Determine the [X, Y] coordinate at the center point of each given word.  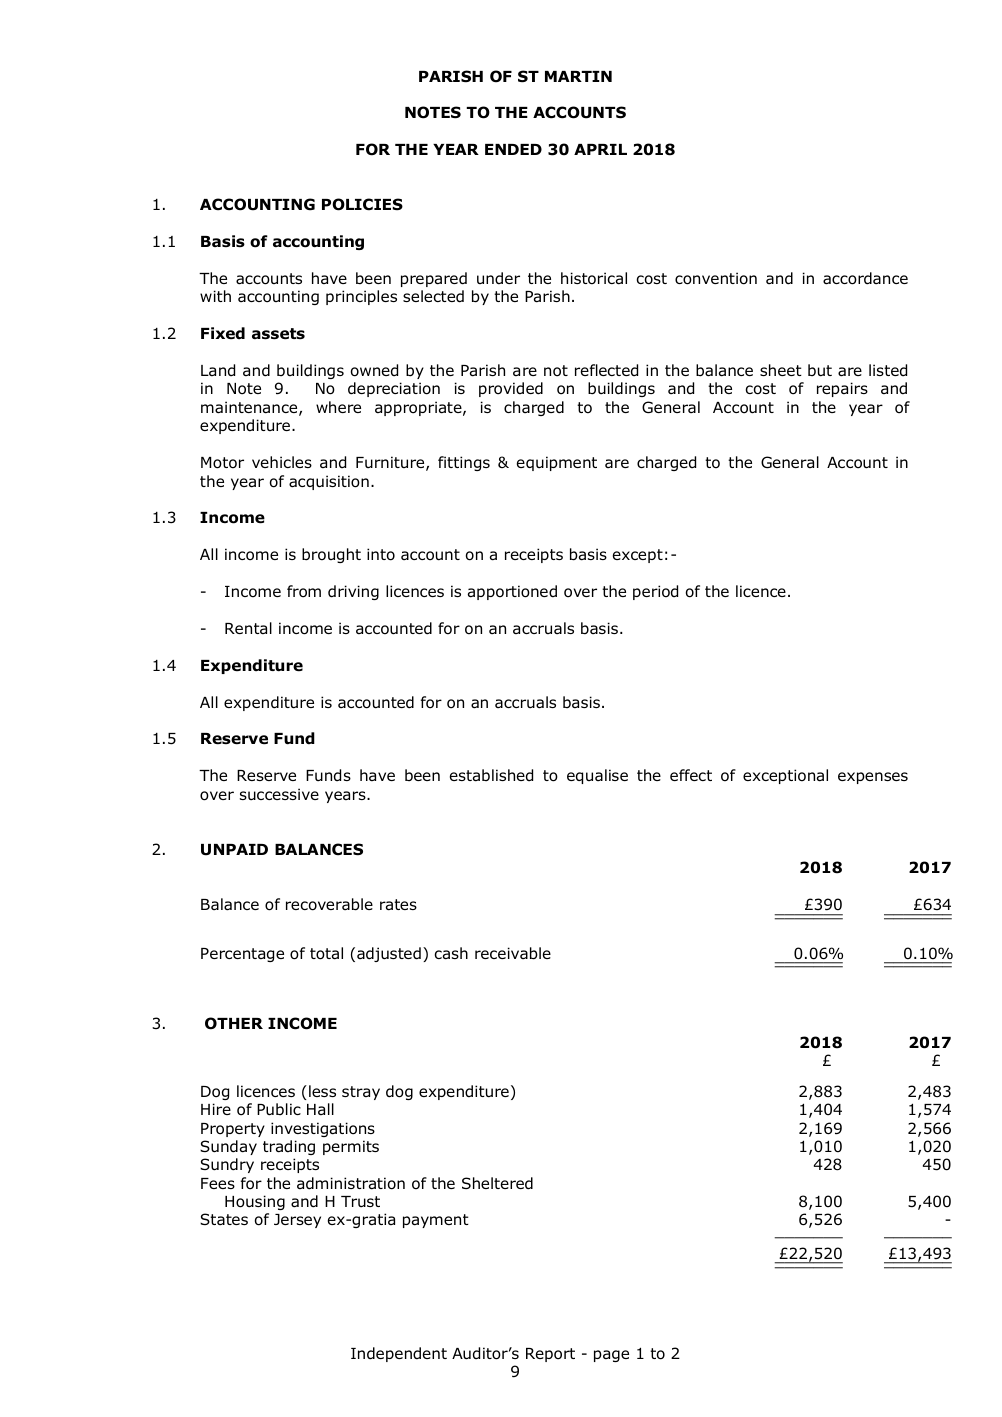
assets [278, 334]
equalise [597, 776]
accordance [865, 278]
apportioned [512, 592]
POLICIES [362, 204]
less [322, 1091]
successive [279, 794]
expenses [873, 778]
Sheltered [497, 1183]
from [304, 591]
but [820, 370]
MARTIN [578, 76]
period [655, 592]
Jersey [297, 1221]
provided [511, 389]
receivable [513, 953]
